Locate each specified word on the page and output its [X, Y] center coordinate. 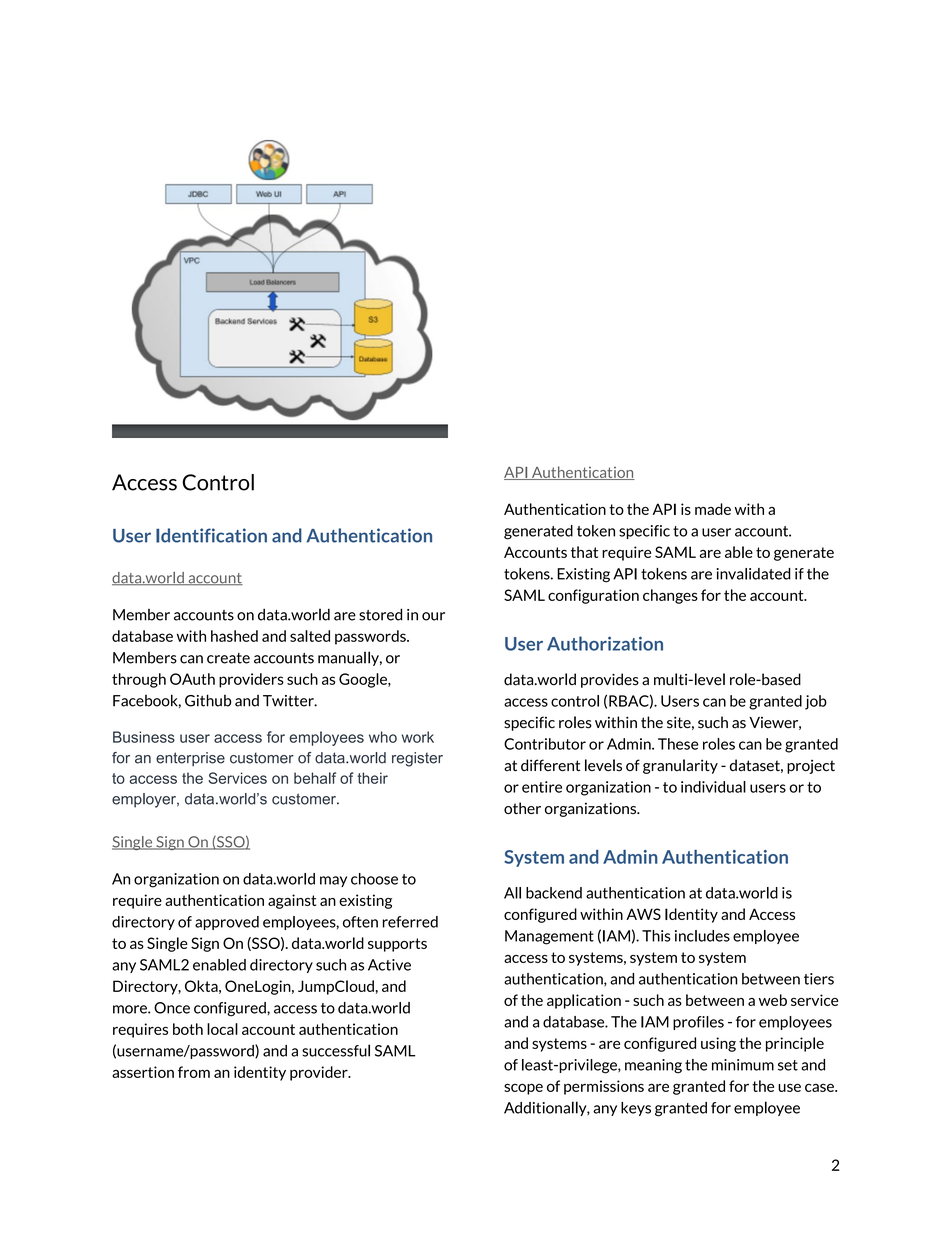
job [816, 702]
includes [702, 936]
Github [208, 700]
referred [410, 922]
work [418, 737]
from [194, 1072]
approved [227, 923]
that [584, 552]
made [713, 509]
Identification [211, 535]
